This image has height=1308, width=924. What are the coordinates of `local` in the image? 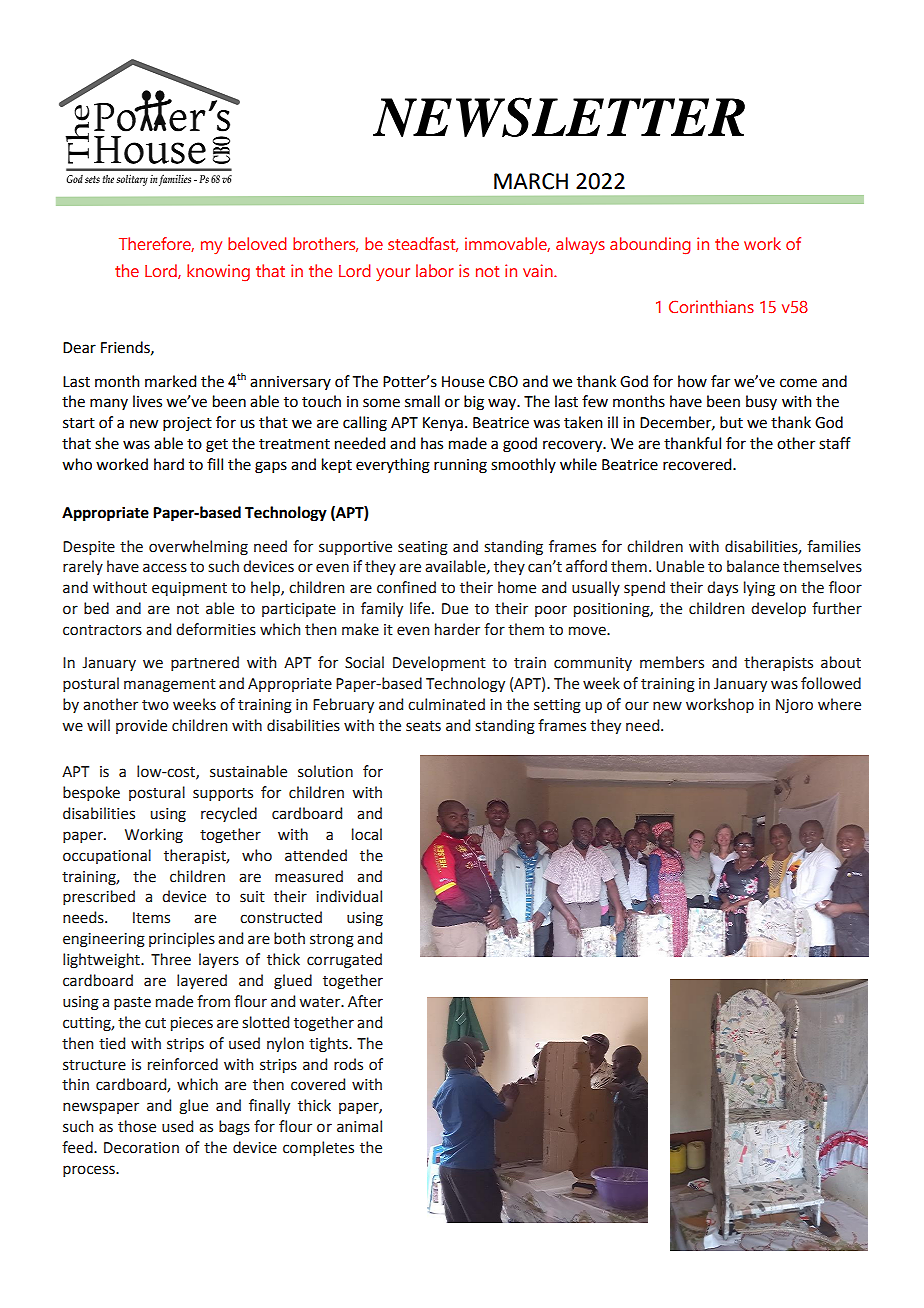 It's located at (367, 834).
